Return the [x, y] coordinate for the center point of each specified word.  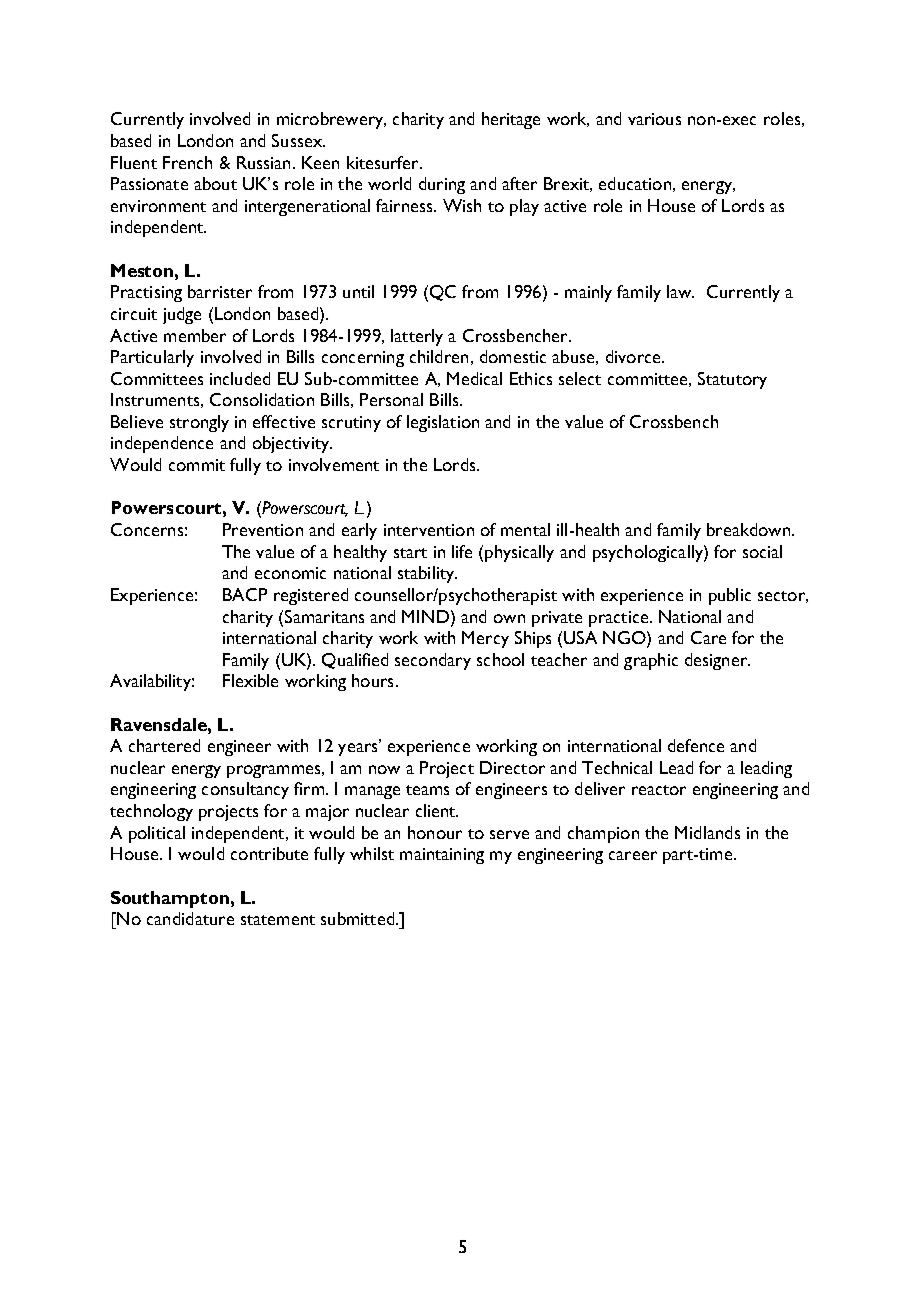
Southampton [170, 899]
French [187, 162]
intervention [429, 530]
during [442, 185]
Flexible [250, 680]
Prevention [263, 529]
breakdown [748, 529]
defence [696, 745]
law [680, 291]
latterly [417, 337]
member [195, 335]
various [654, 119]
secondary [433, 661]
